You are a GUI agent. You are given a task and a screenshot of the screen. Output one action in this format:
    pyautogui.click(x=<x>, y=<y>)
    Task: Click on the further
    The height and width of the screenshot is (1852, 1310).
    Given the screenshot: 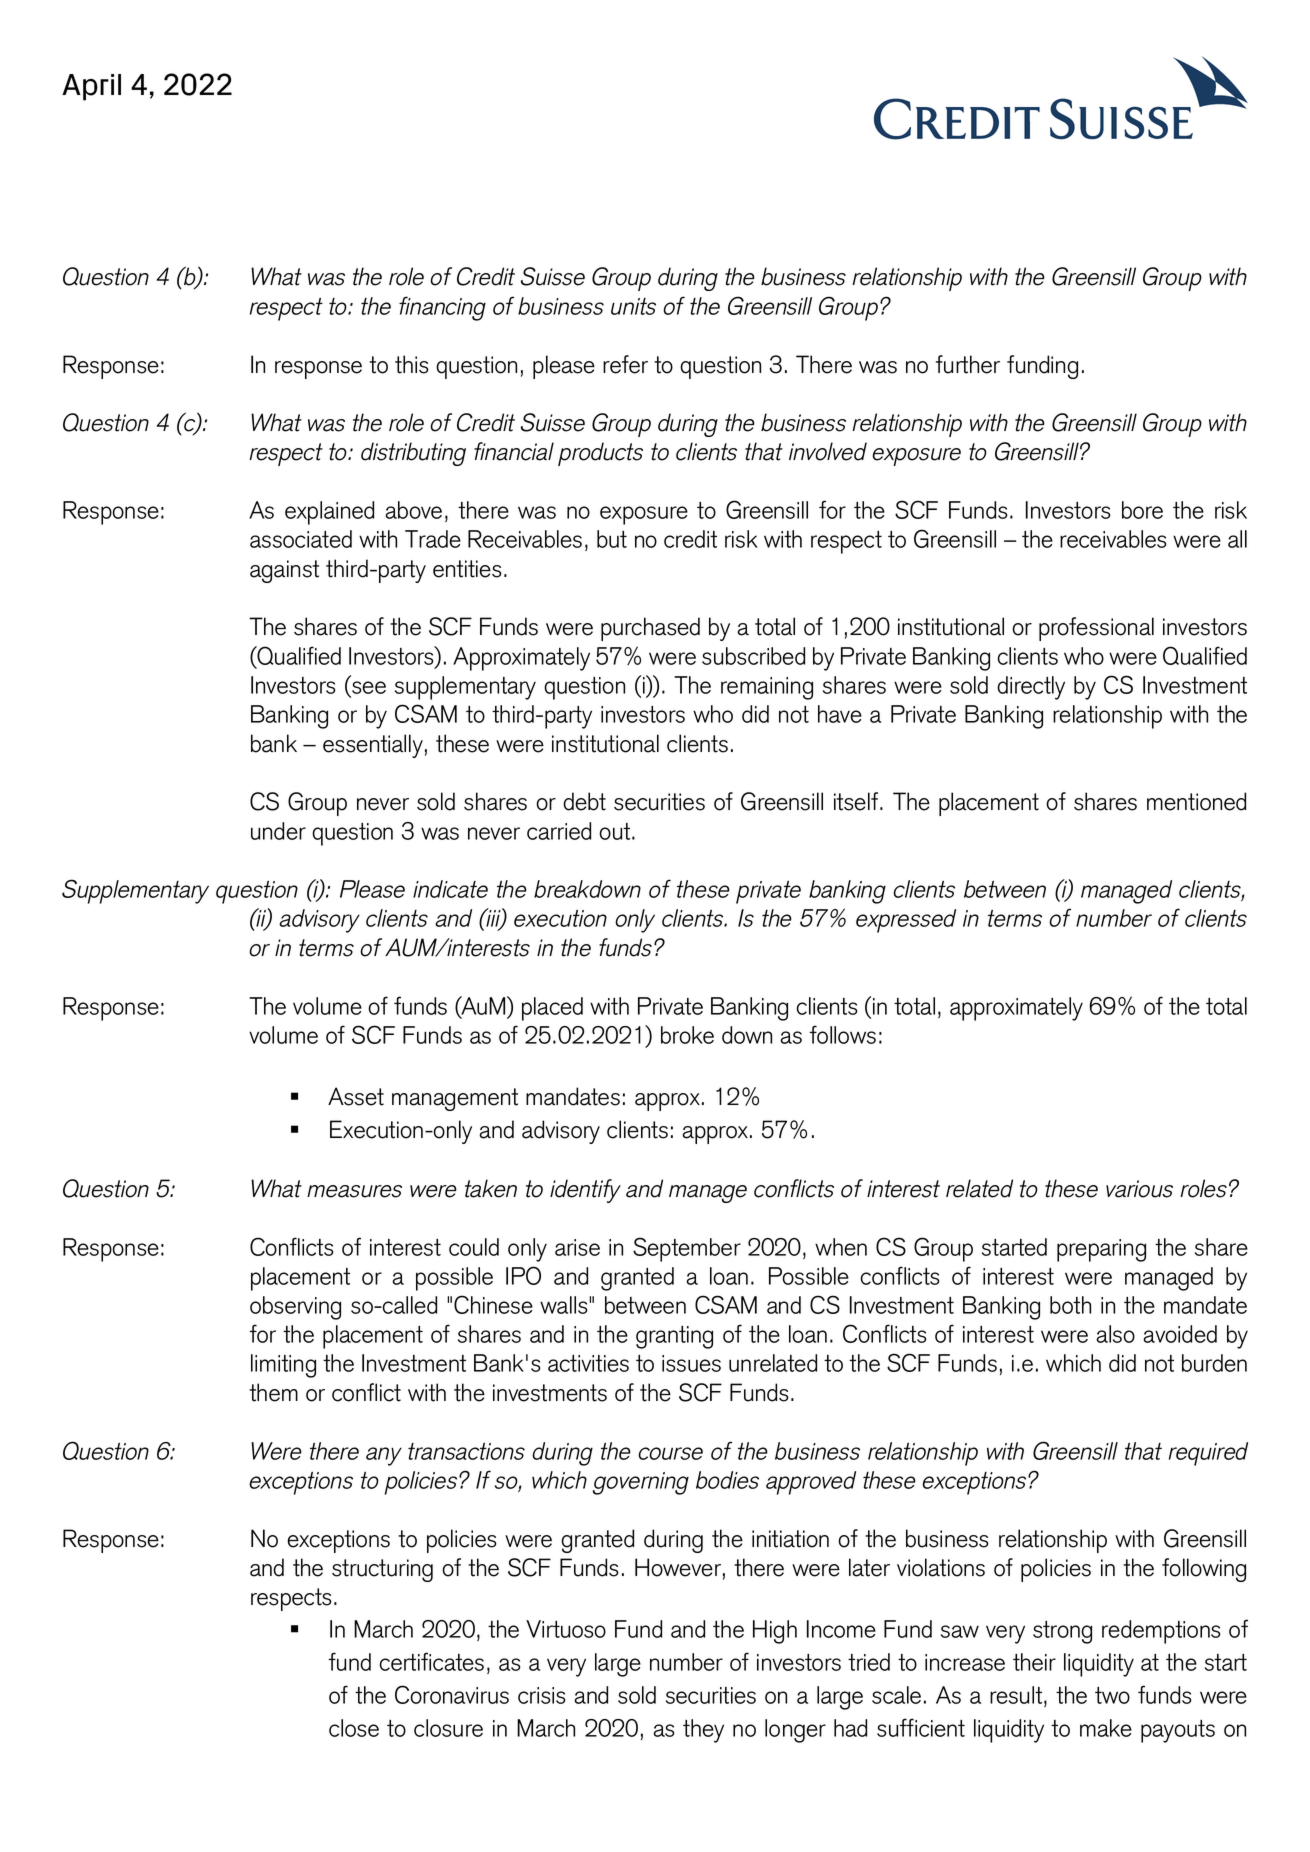 What is the action you would take?
    pyautogui.click(x=968, y=364)
